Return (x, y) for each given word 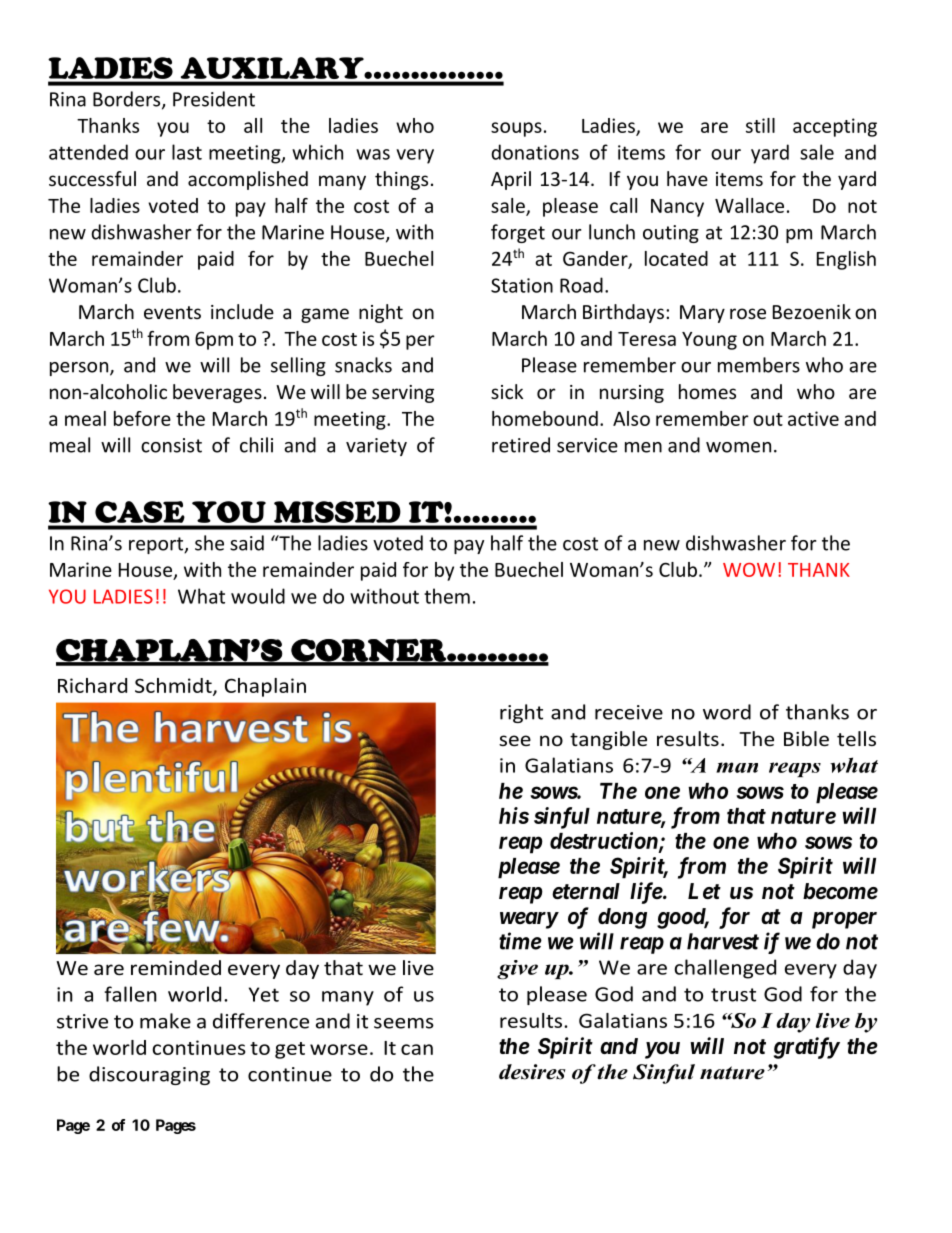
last (187, 152)
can (417, 1049)
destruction (605, 842)
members (759, 365)
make (165, 1021)
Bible (806, 738)
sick (507, 391)
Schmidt (174, 686)
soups (516, 129)
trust (733, 995)
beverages (217, 393)
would (258, 596)
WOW (749, 570)
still (760, 125)
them (447, 596)
